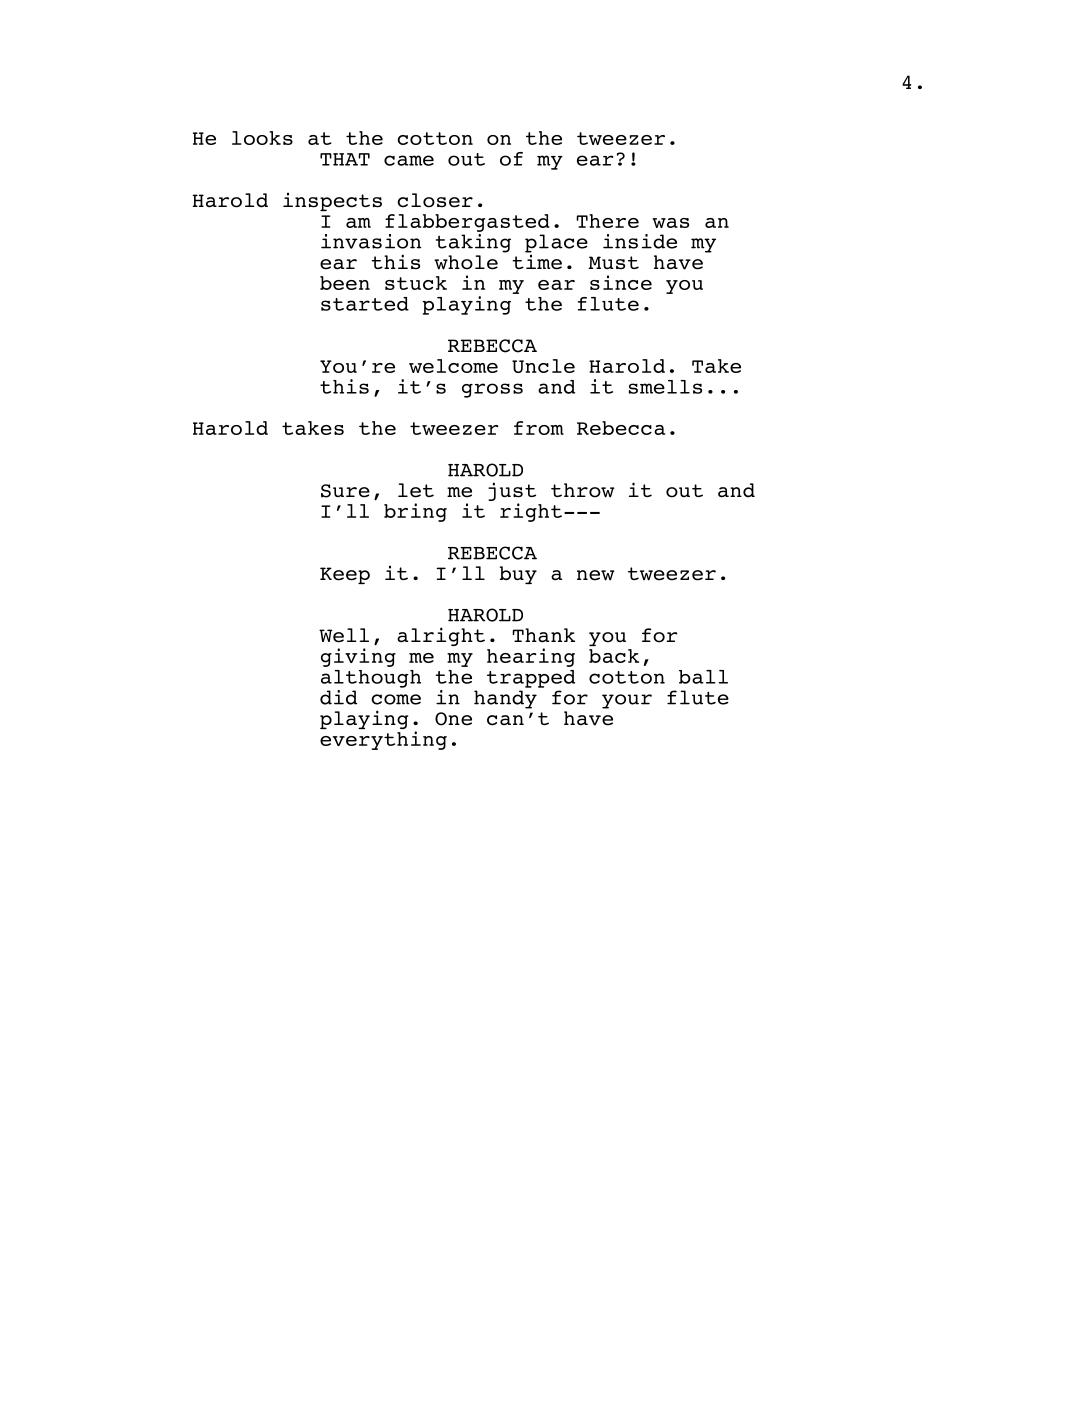  I want to click on was, so click(670, 223).
